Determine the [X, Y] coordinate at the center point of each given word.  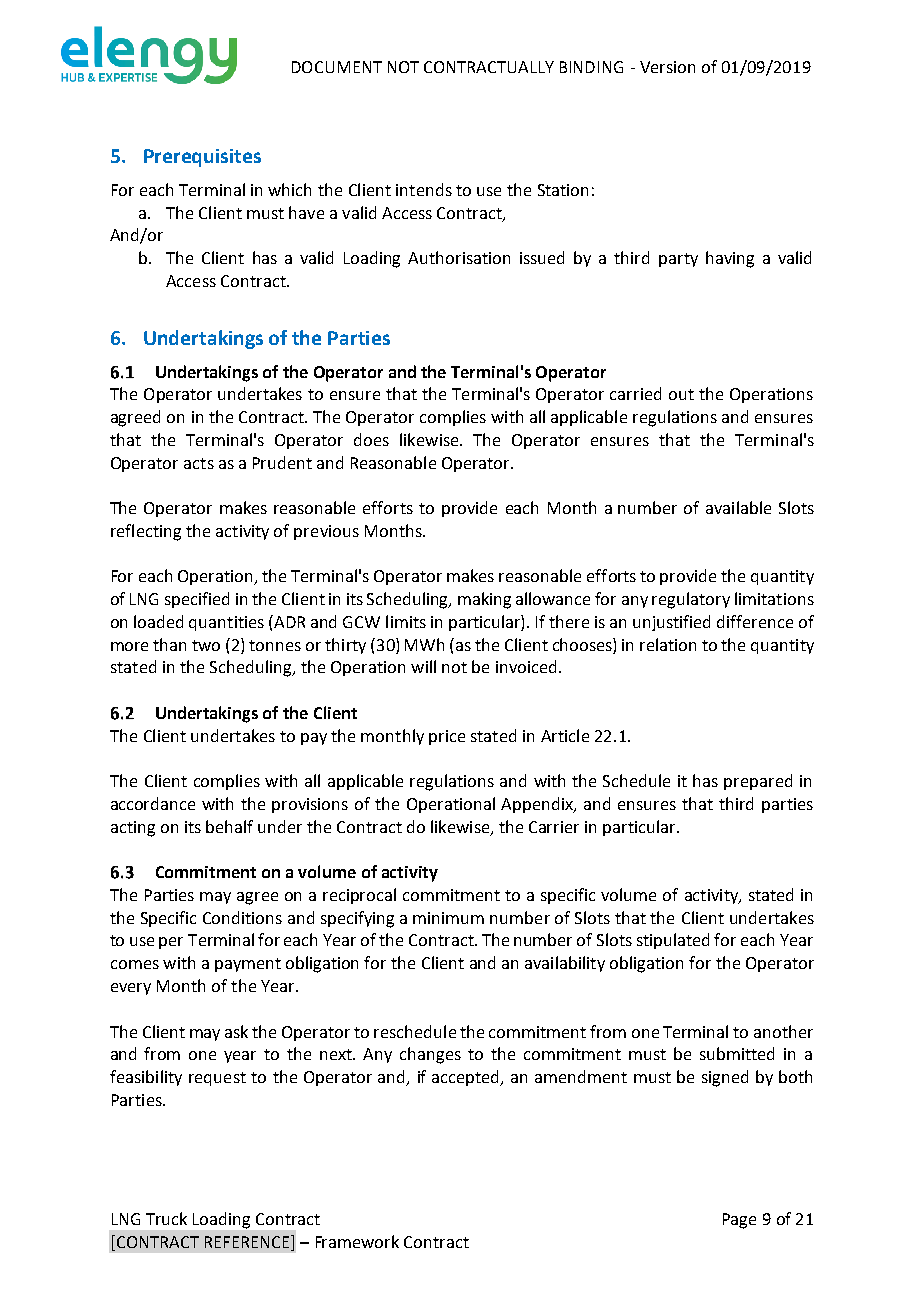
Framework [357, 1241]
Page [739, 1221]
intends [424, 189]
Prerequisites [202, 158]
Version [667, 67]
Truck [166, 1218]
